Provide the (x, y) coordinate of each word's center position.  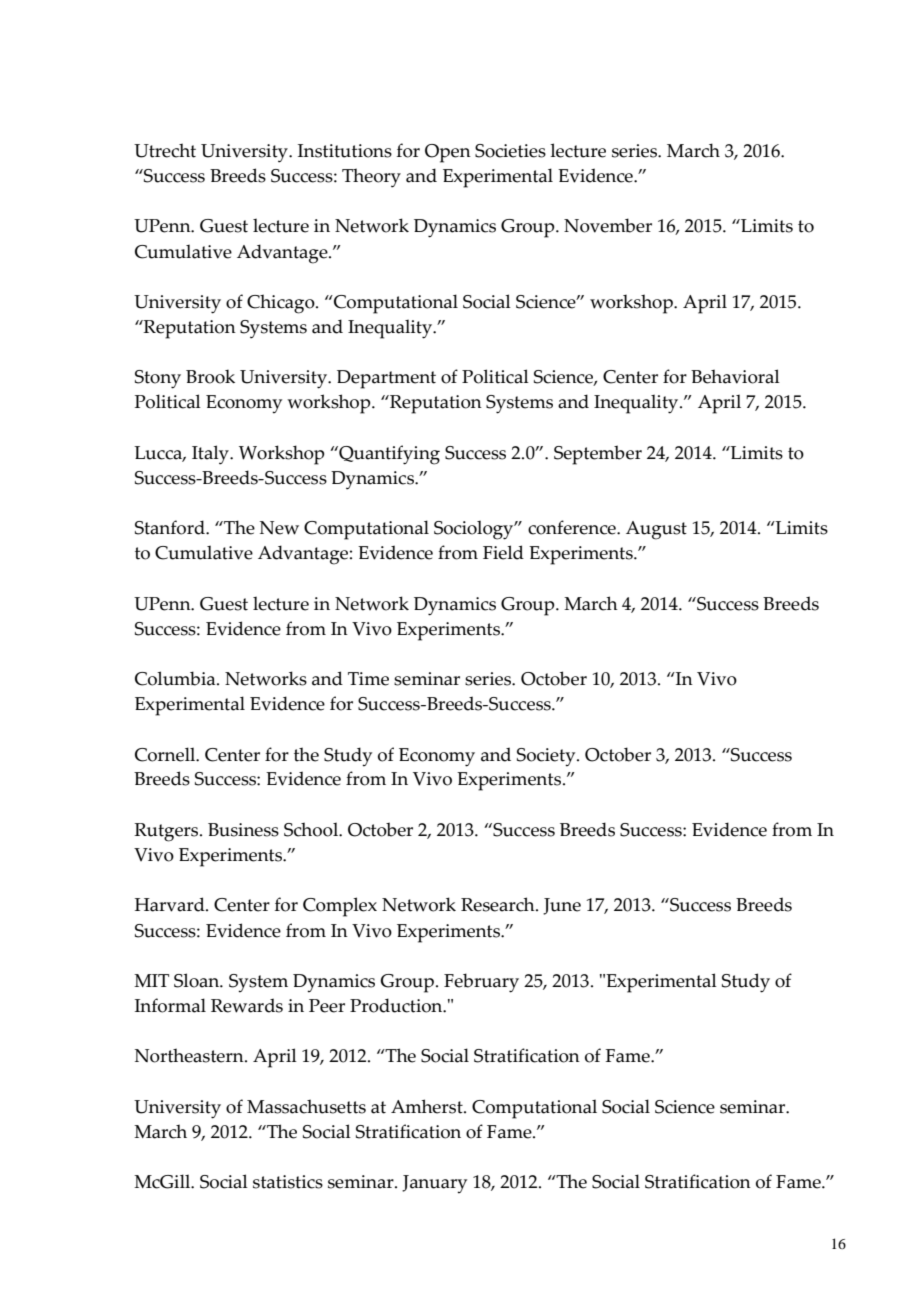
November (608, 225)
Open (448, 153)
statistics (288, 1182)
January (434, 1184)
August (656, 530)
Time (368, 679)
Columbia (176, 678)
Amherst (428, 1106)
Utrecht (165, 150)
